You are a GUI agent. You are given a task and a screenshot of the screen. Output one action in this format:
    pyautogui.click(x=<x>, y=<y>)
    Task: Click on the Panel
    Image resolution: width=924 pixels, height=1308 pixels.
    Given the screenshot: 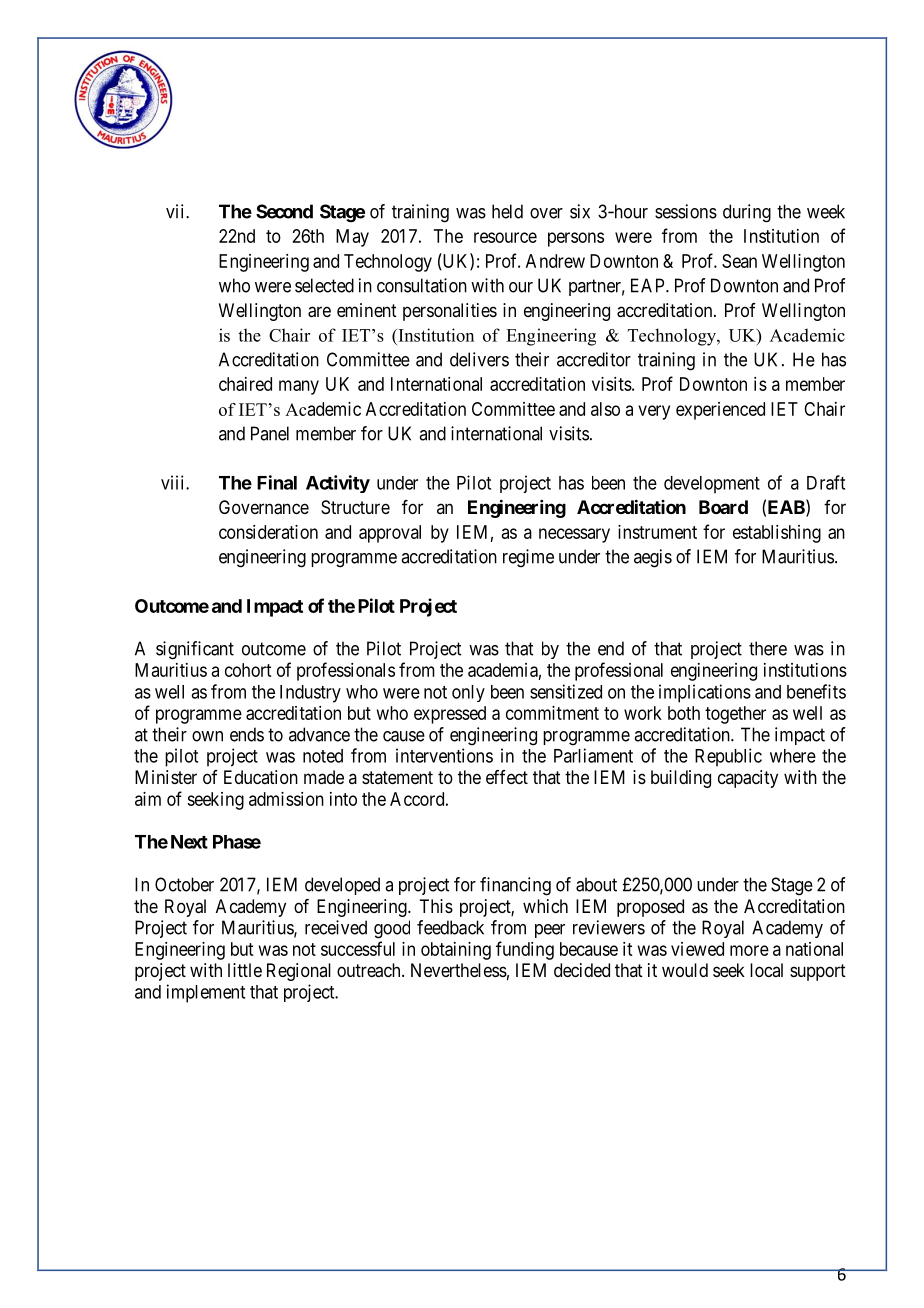 What is the action you would take?
    pyautogui.click(x=270, y=433)
